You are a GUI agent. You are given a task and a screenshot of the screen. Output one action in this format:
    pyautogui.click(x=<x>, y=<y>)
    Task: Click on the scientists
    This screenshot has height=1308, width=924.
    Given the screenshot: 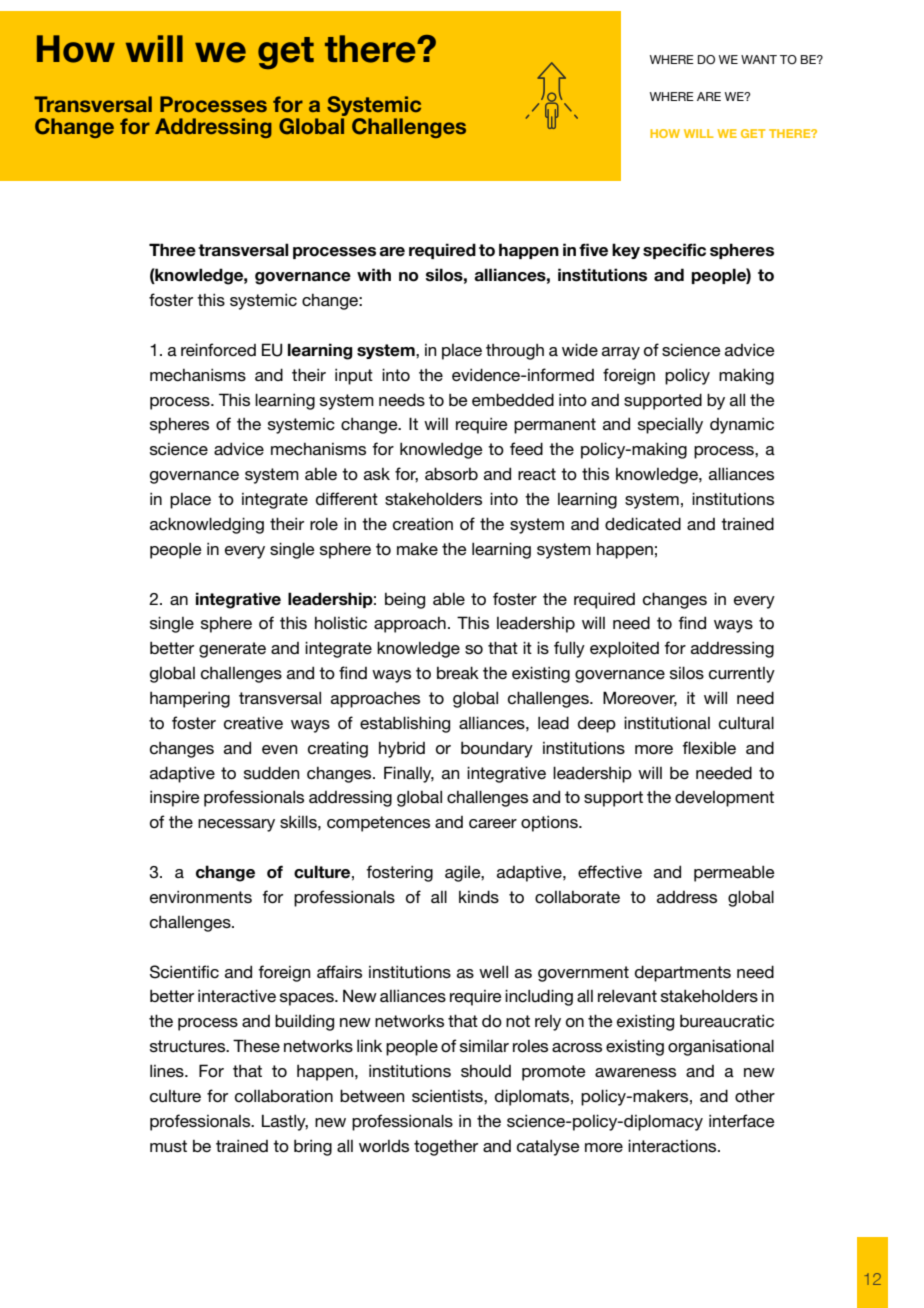 What is the action you would take?
    pyautogui.click(x=448, y=1096)
